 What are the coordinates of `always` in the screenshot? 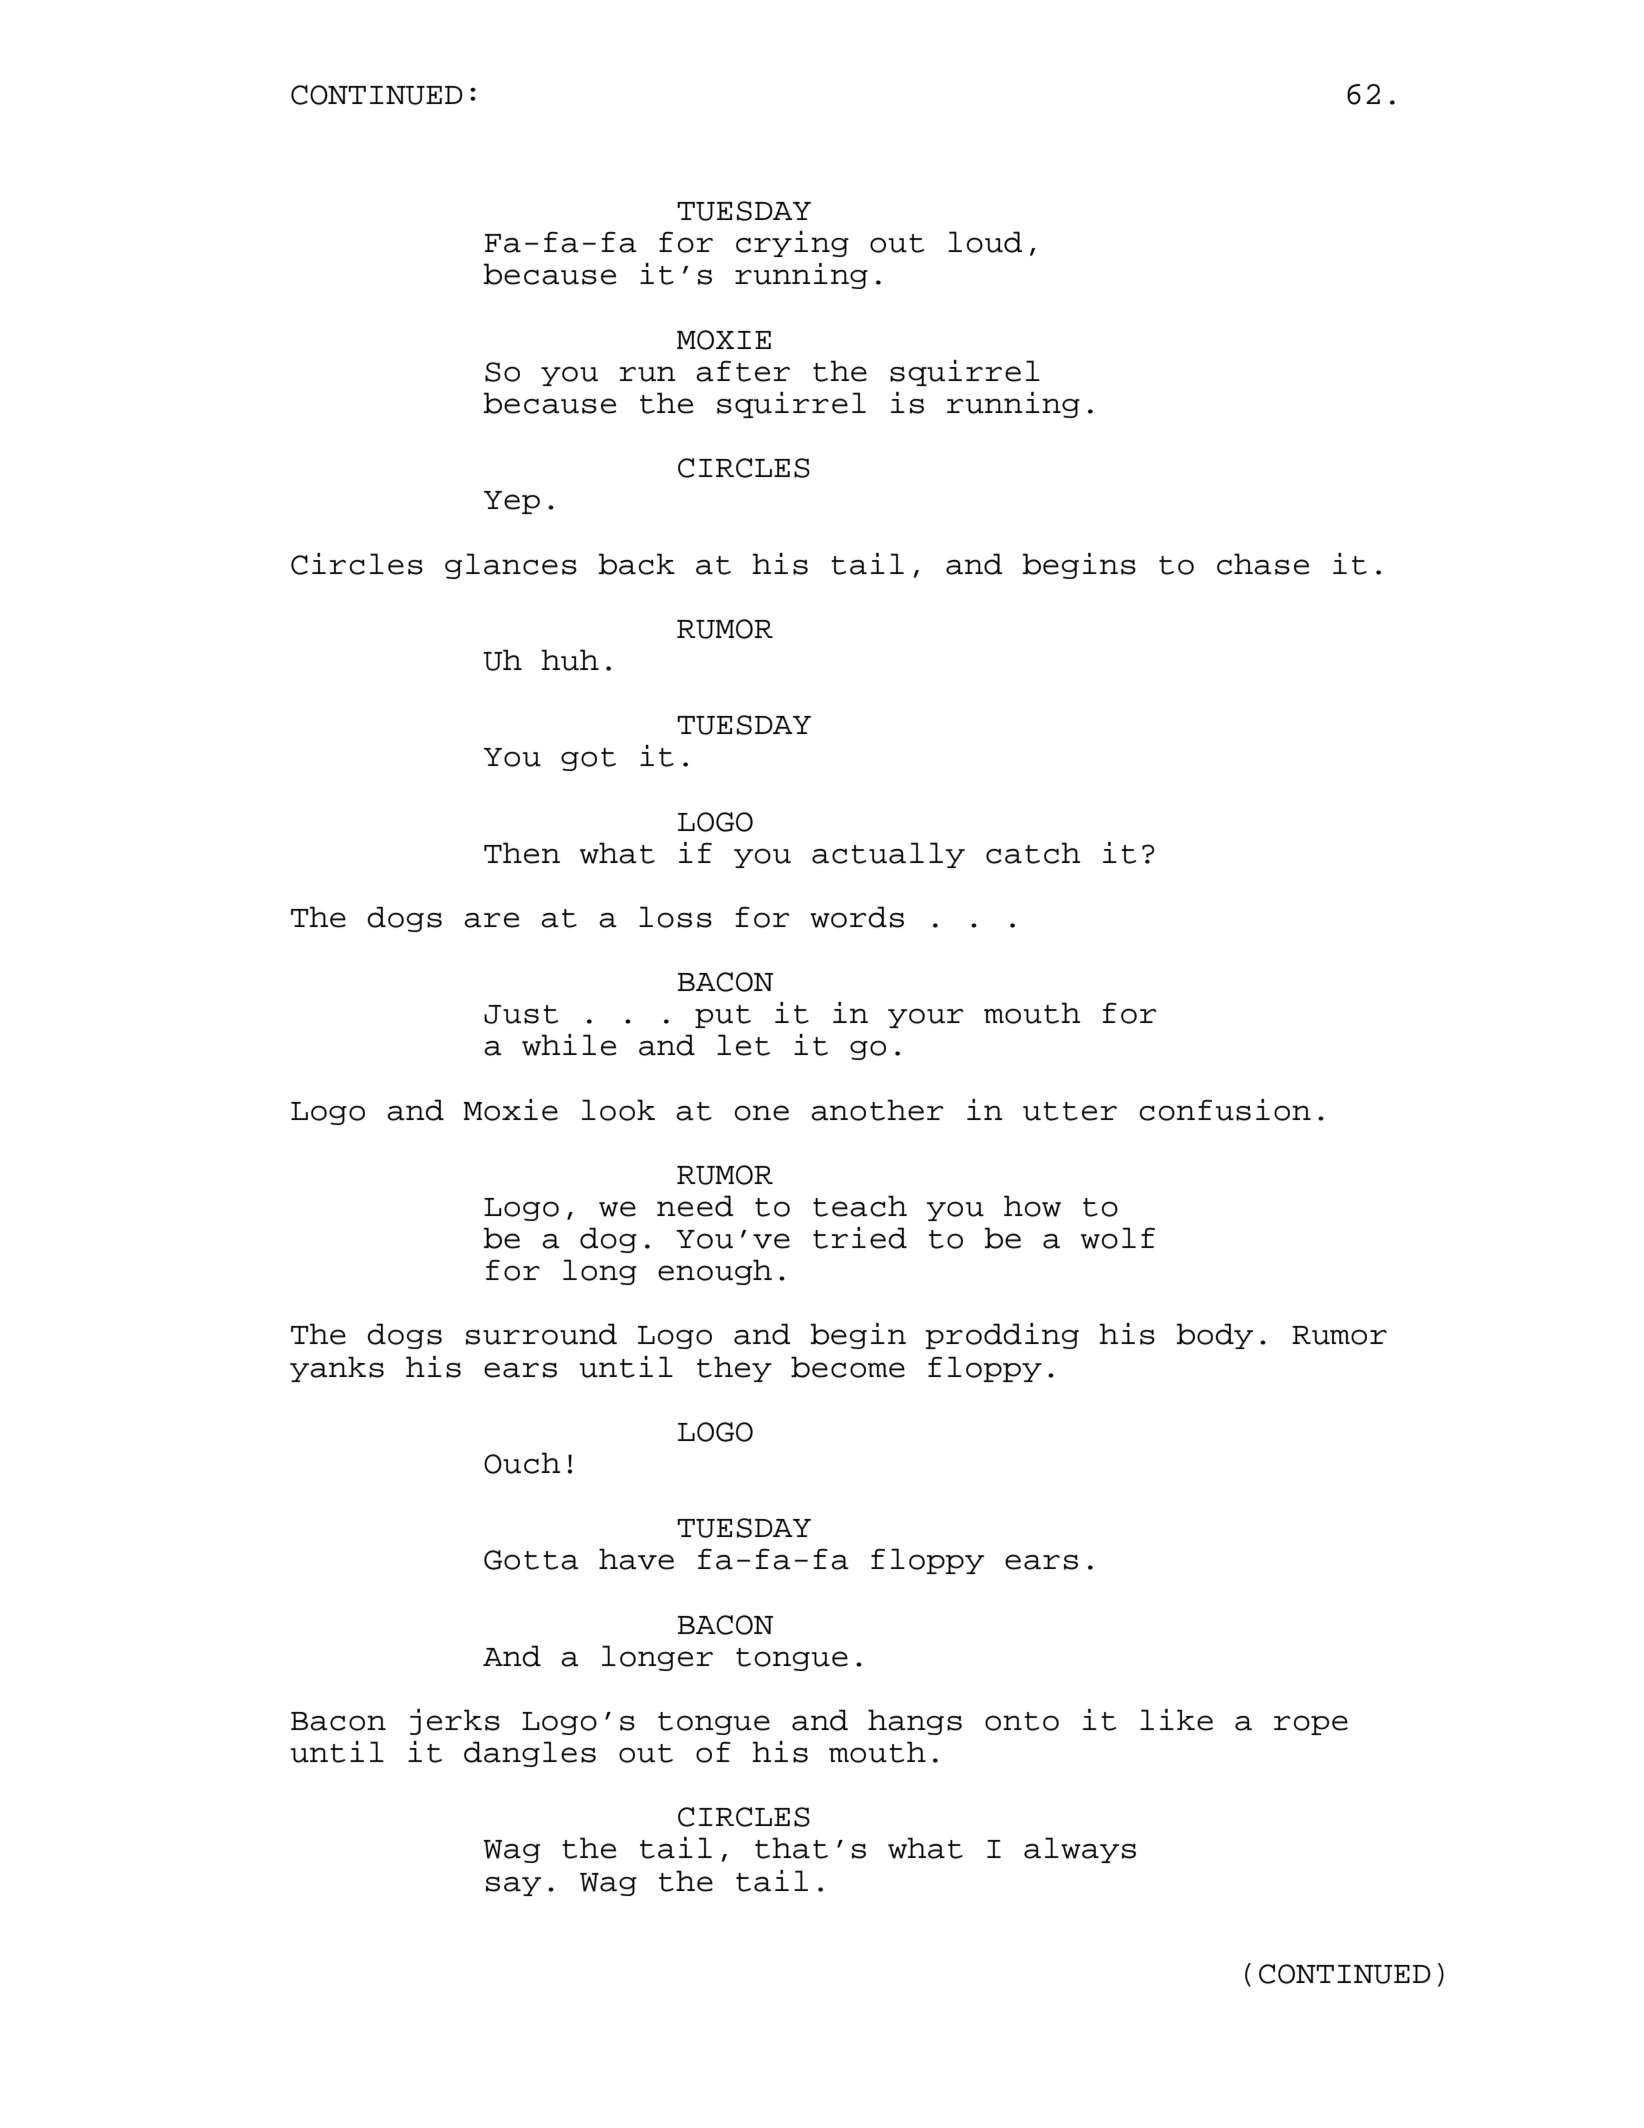 It's located at (1080, 1850).
